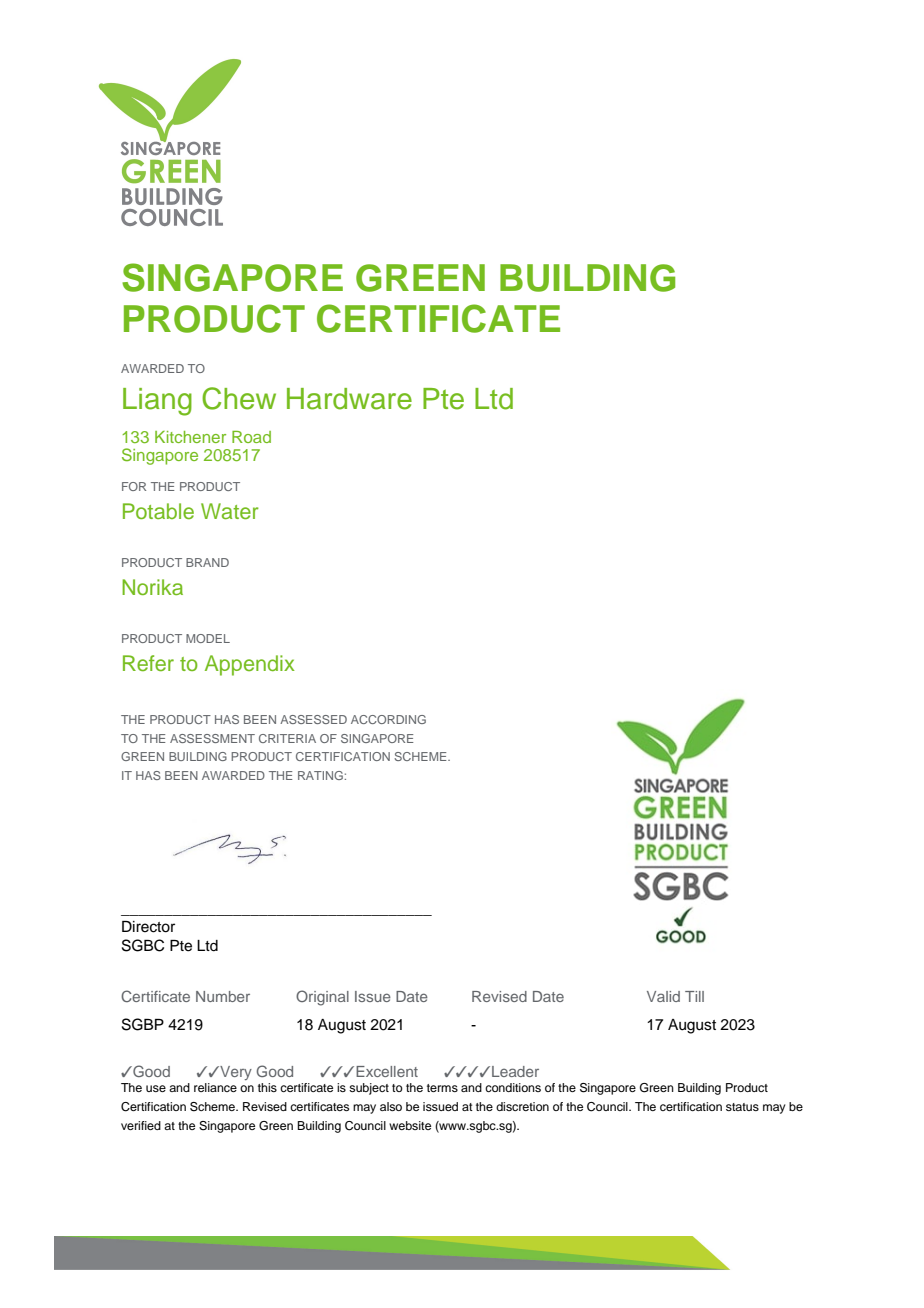 Image resolution: width=924 pixels, height=1308 pixels. I want to click on terms, so click(442, 1088).
